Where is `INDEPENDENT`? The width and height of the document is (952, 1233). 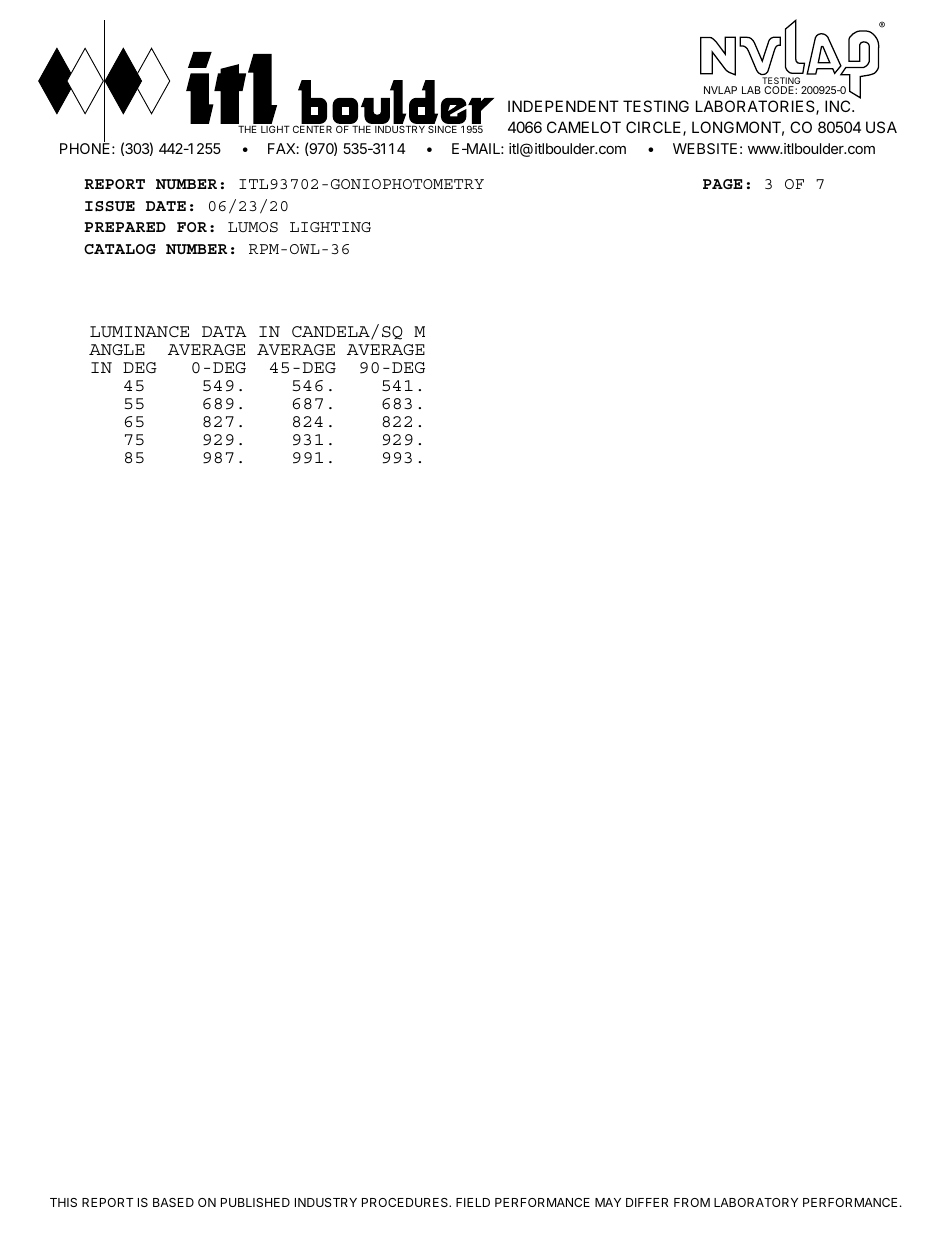
INDEPENDENT is located at coordinates (563, 106).
